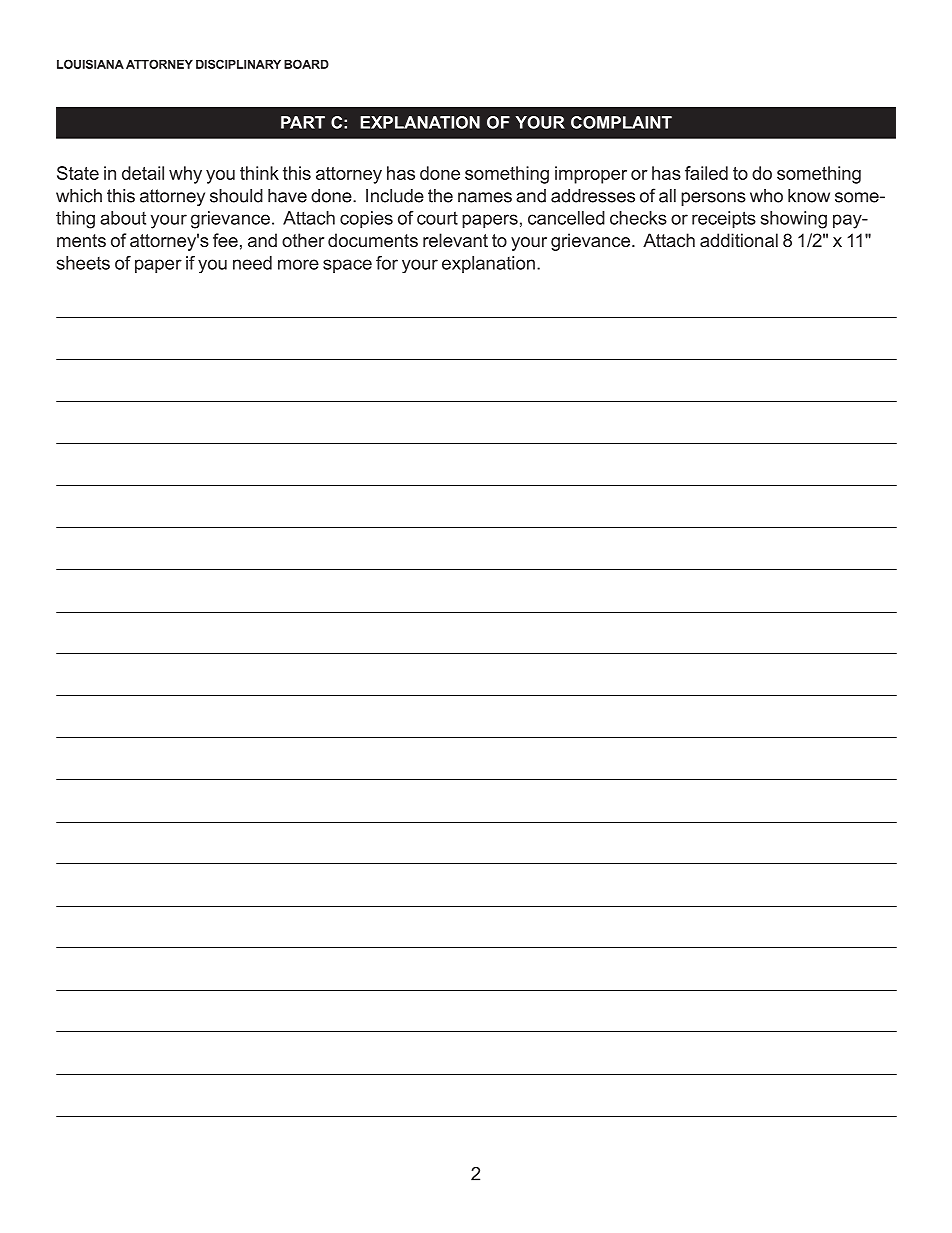  What do you see at coordinates (306, 64) in the image?
I see `BOARD` at bounding box center [306, 64].
